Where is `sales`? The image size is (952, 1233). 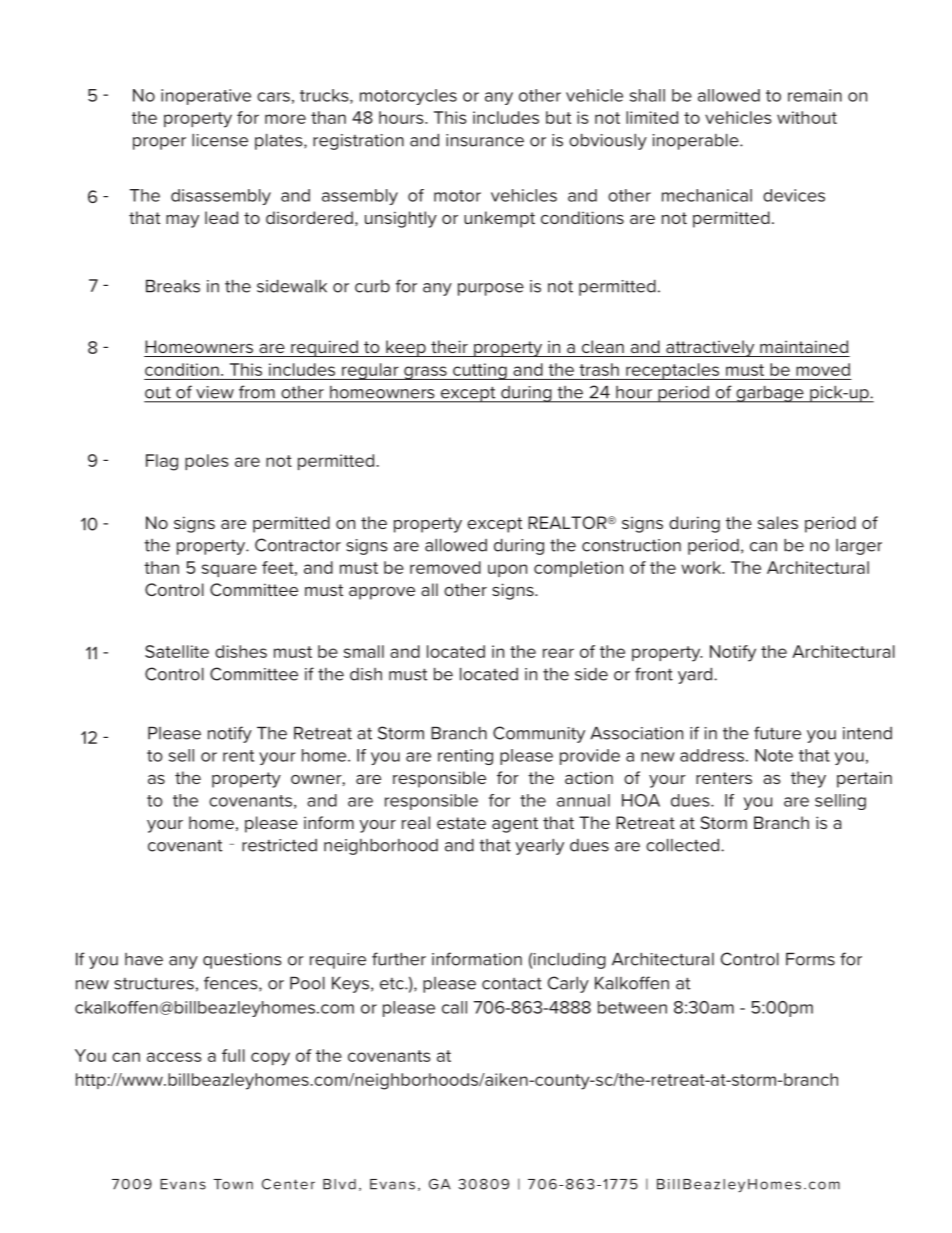
sales is located at coordinates (778, 522).
